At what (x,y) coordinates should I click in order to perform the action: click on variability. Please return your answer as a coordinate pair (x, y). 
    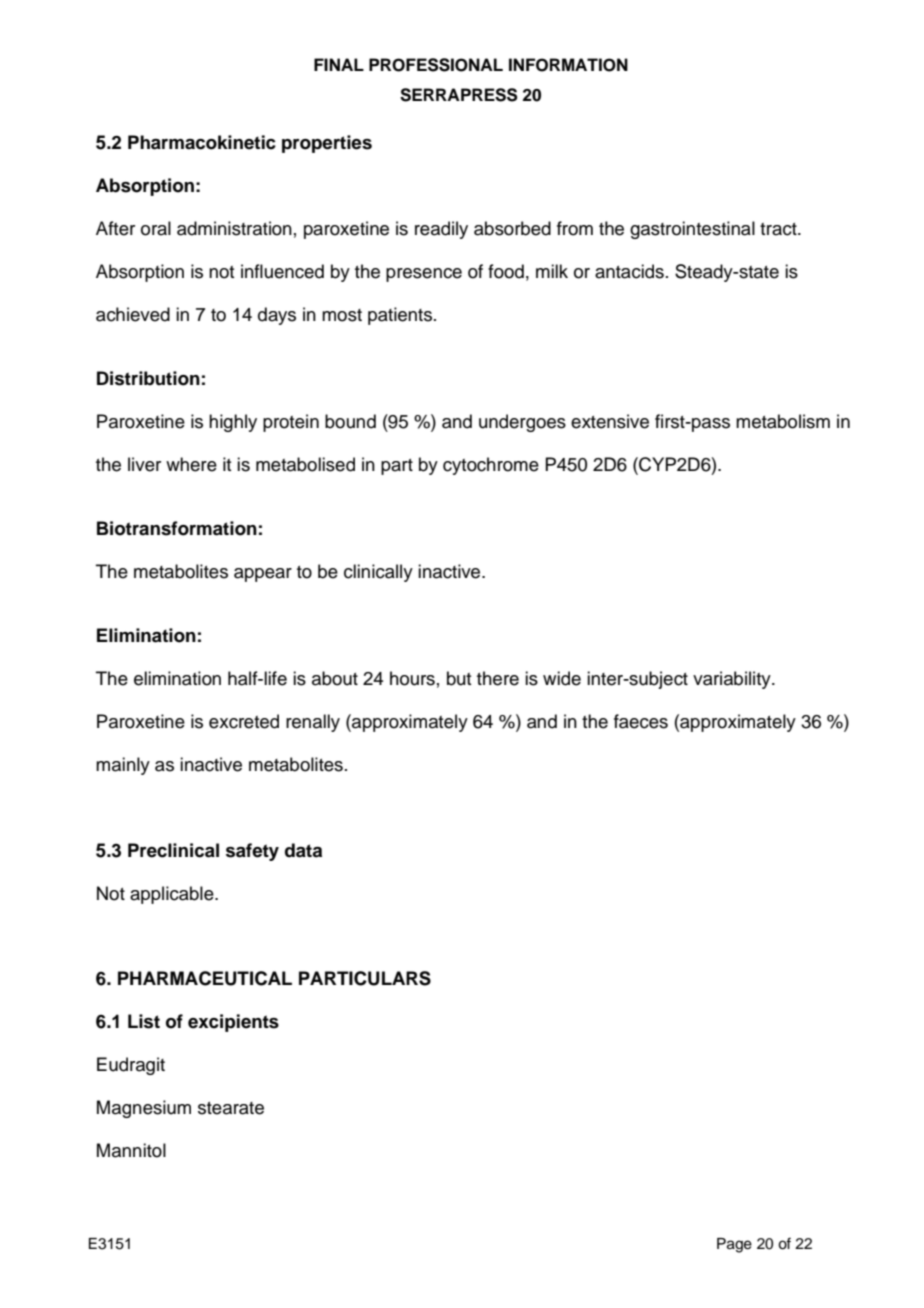
    Looking at the image, I should click on (733, 680).
